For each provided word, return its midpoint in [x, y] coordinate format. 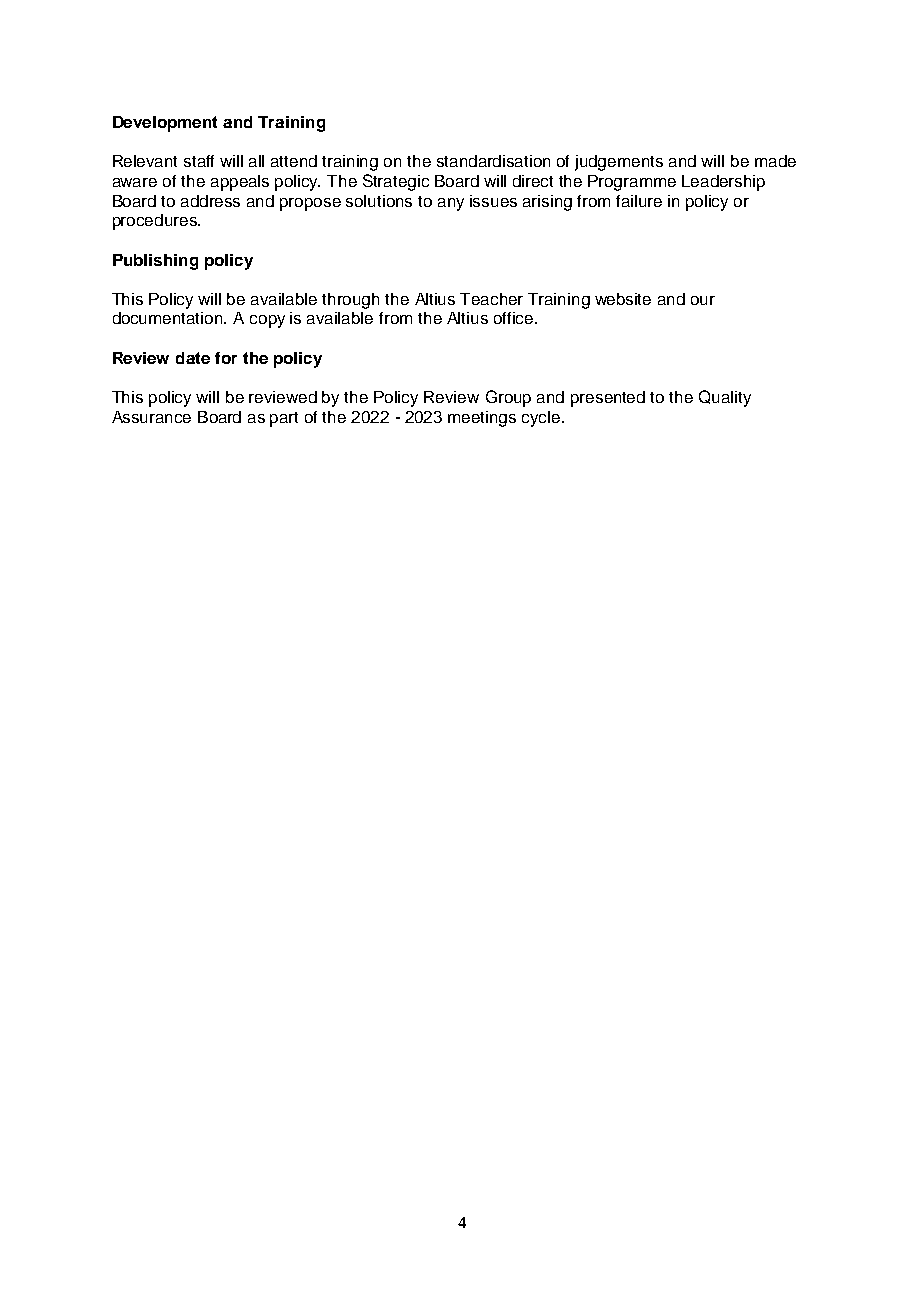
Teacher [491, 299]
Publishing [155, 262]
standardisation [493, 161]
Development [165, 124]
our [703, 300]
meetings [482, 419]
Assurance [151, 417]
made [775, 161]
